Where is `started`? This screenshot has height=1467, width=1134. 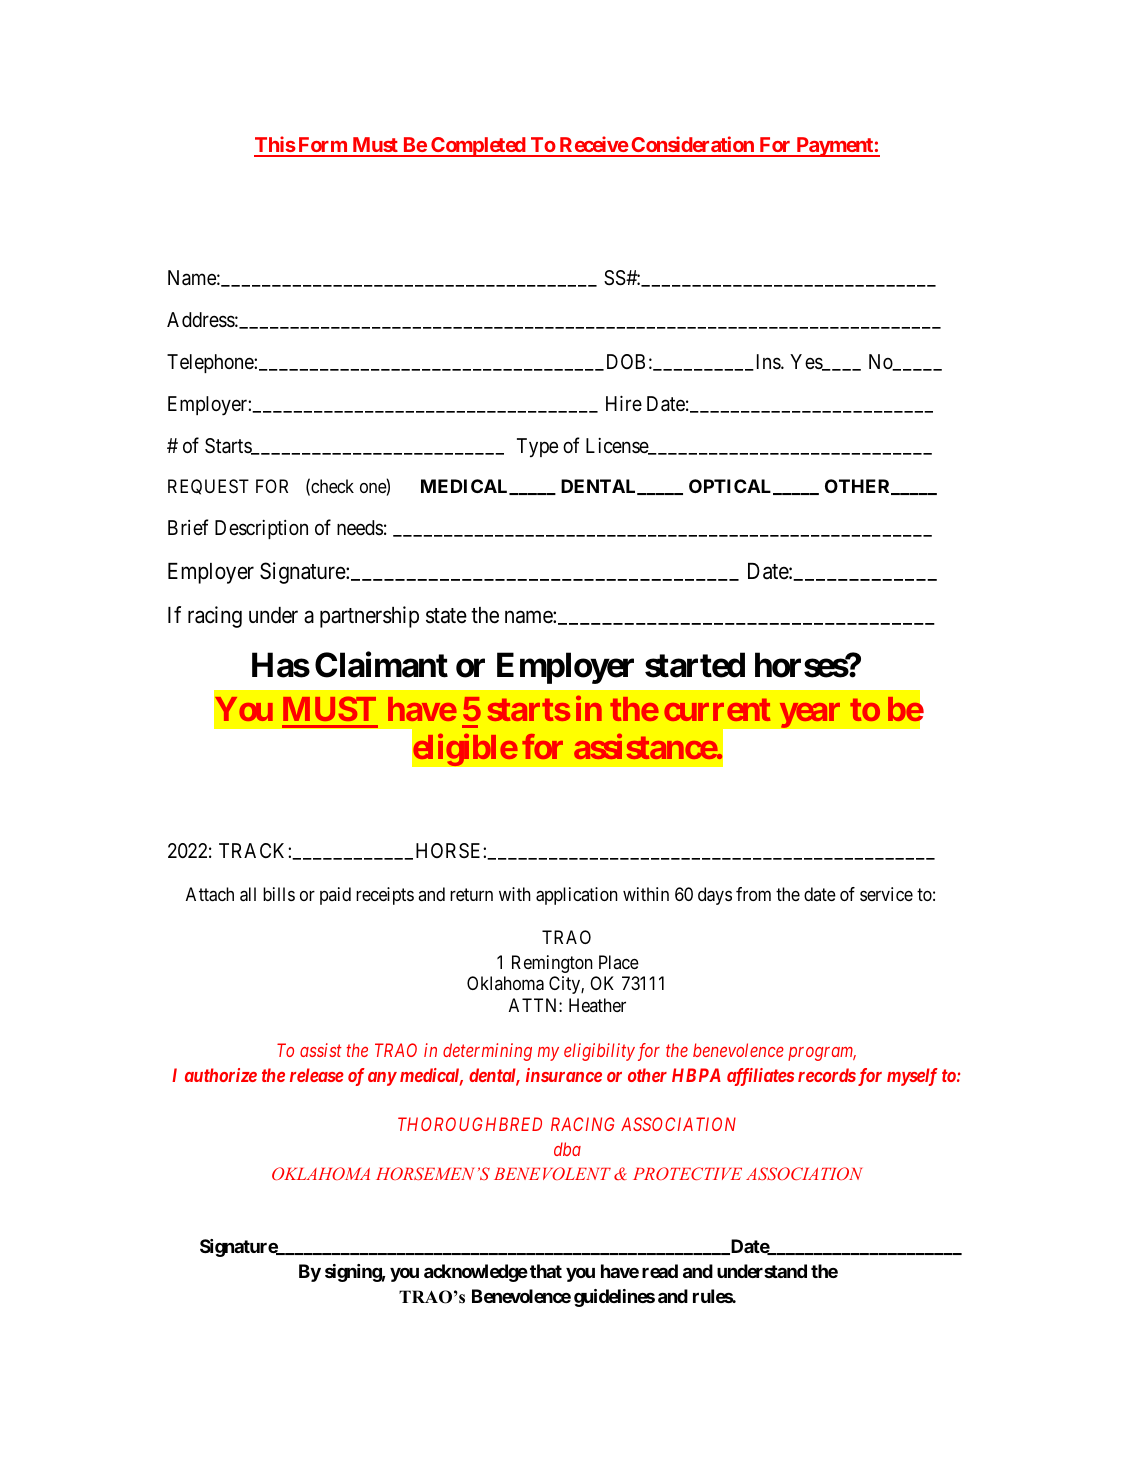
started is located at coordinates (695, 665).
